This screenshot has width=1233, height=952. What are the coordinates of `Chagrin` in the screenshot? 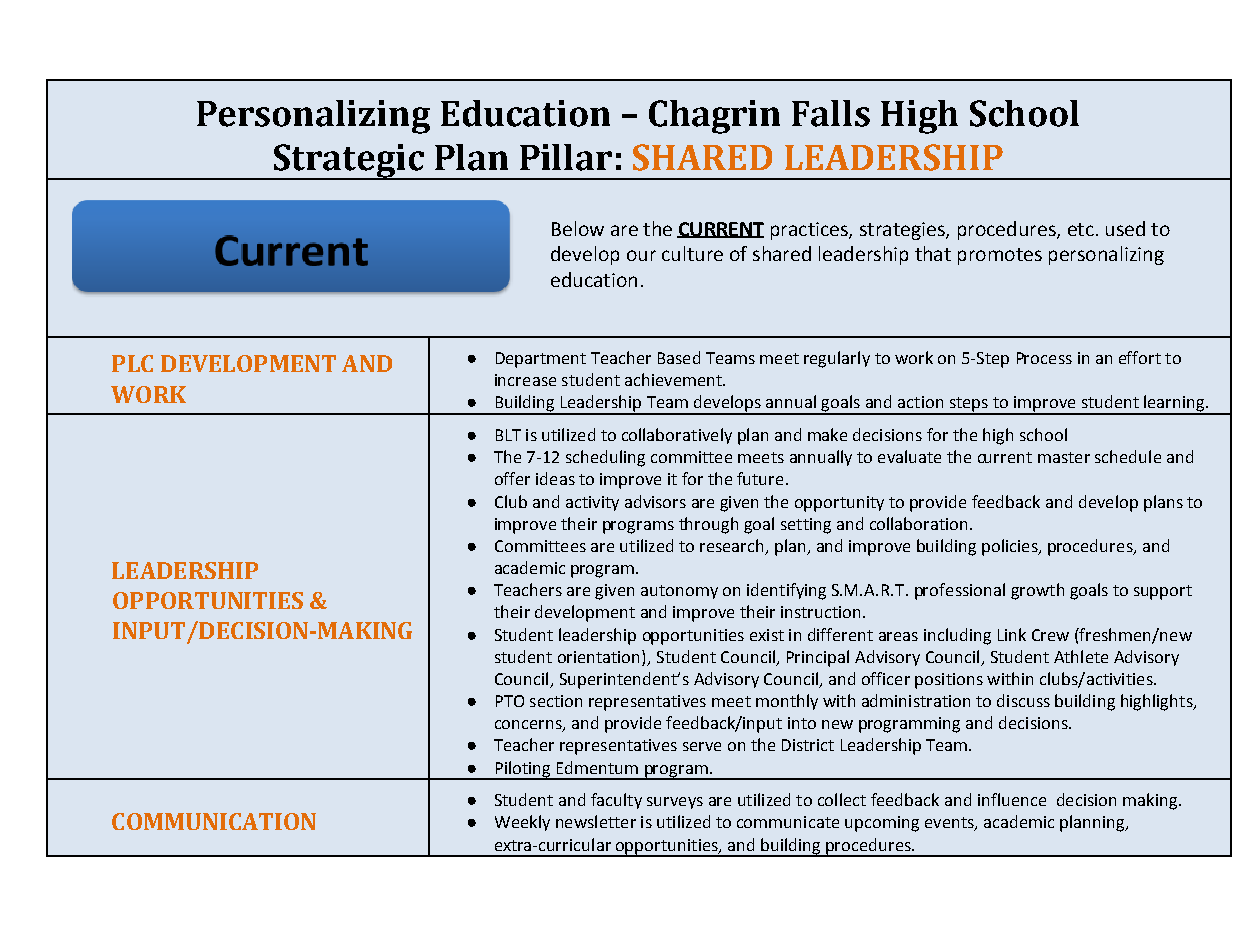 It's located at (714, 117).
